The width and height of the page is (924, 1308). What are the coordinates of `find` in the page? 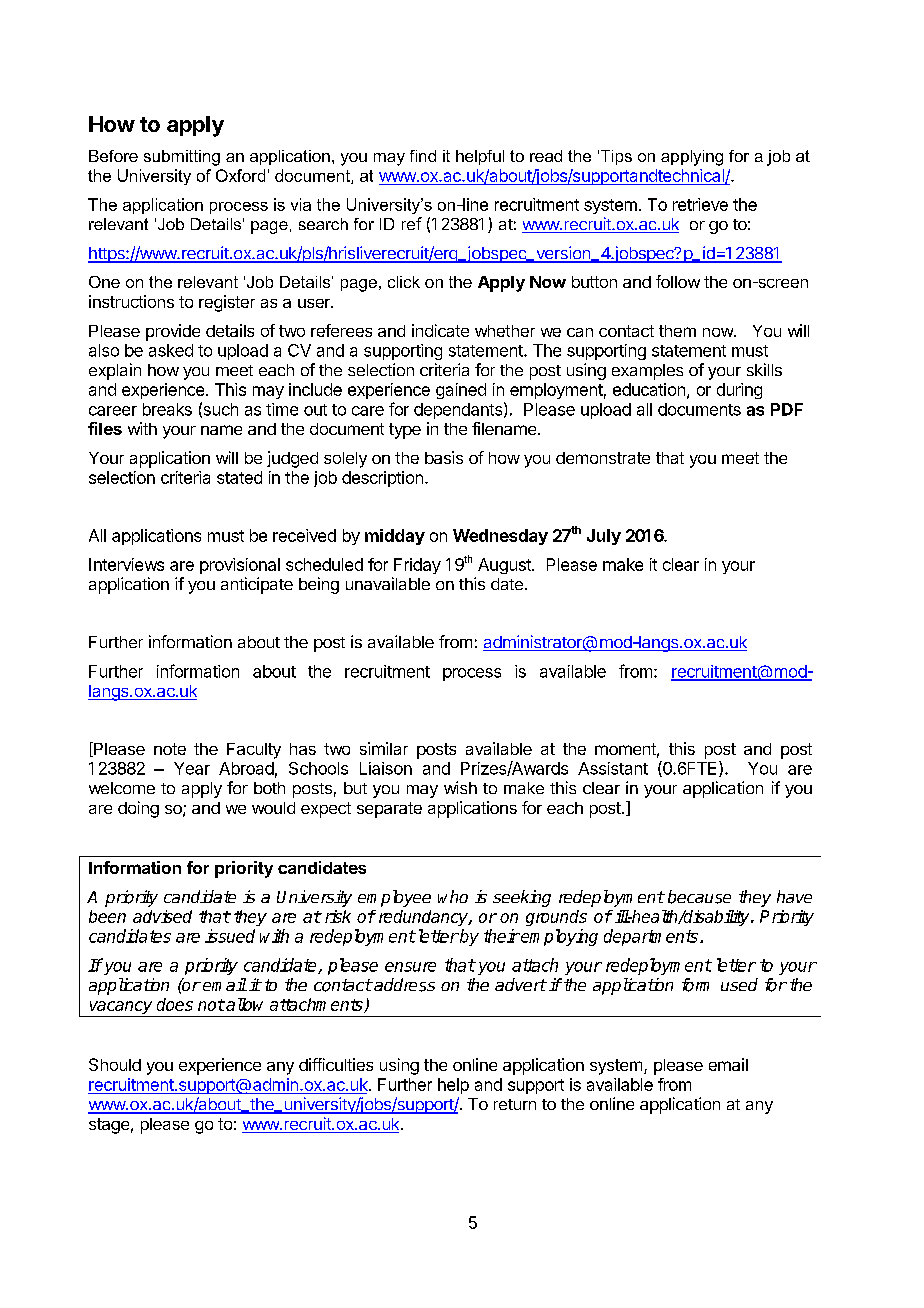 It's located at (423, 156).
